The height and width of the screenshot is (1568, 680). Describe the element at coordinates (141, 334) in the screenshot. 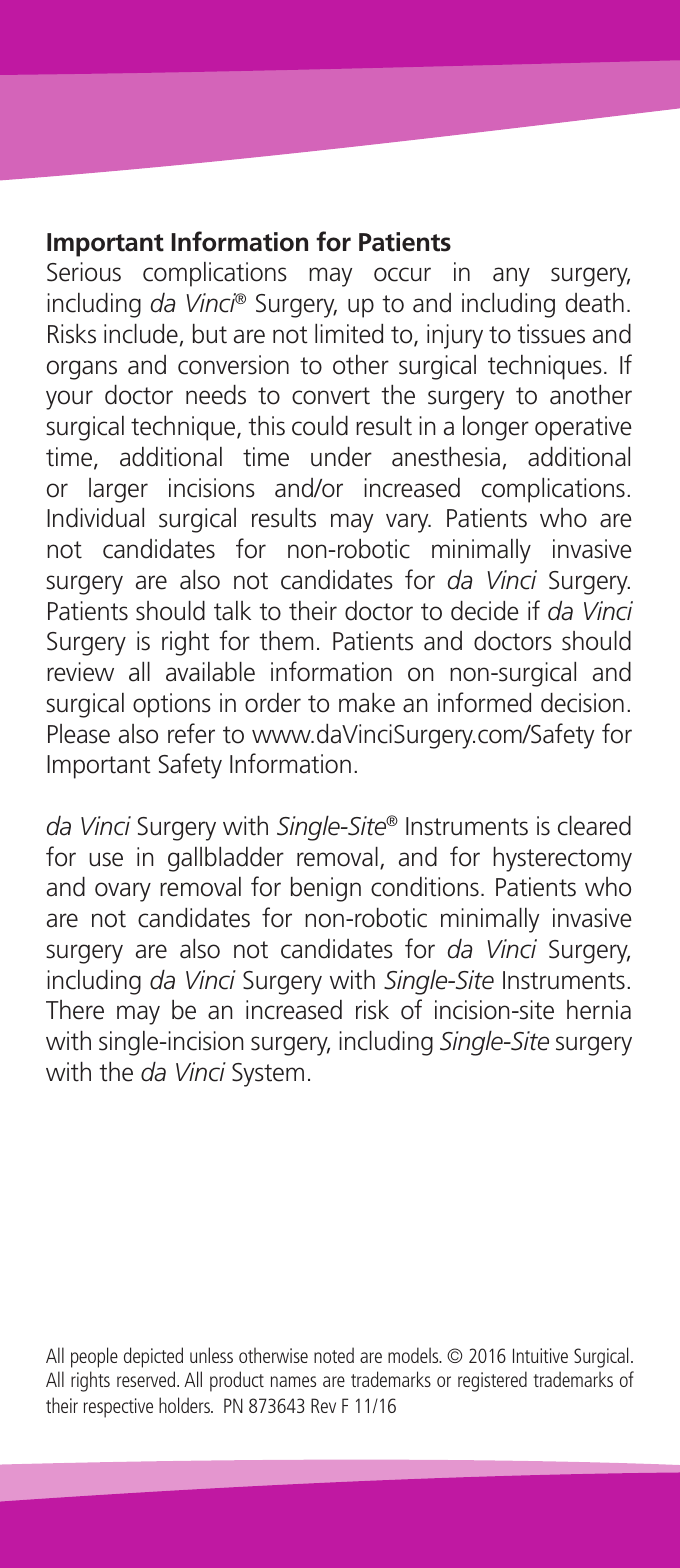

I see `include` at that location.
